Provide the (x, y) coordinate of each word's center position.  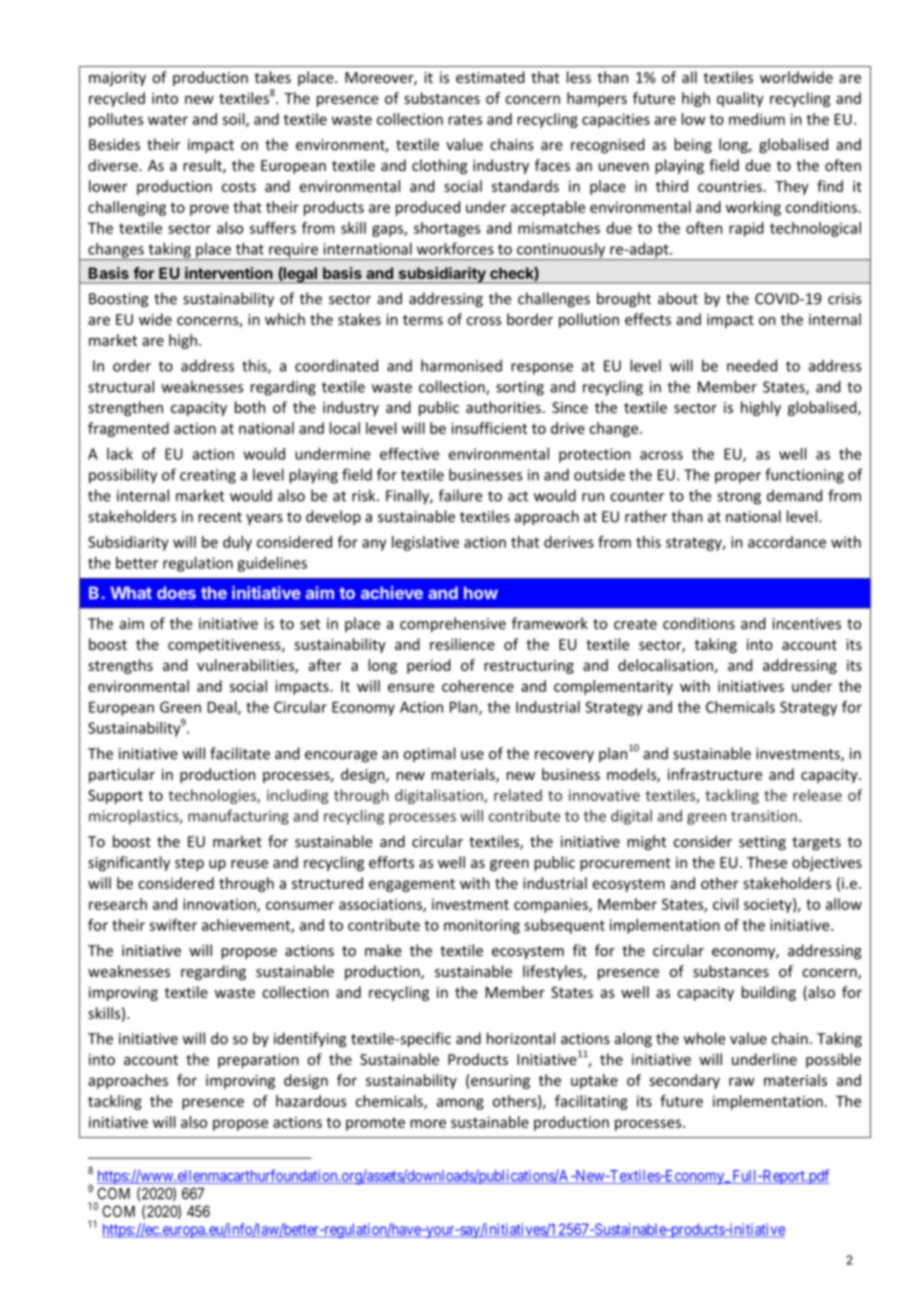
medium (757, 119)
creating (208, 476)
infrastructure (715, 774)
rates (465, 120)
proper (738, 478)
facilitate (240, 753)
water (168, 119)
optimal (429, 754)
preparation (258, 1061)
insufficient (489, 428)
